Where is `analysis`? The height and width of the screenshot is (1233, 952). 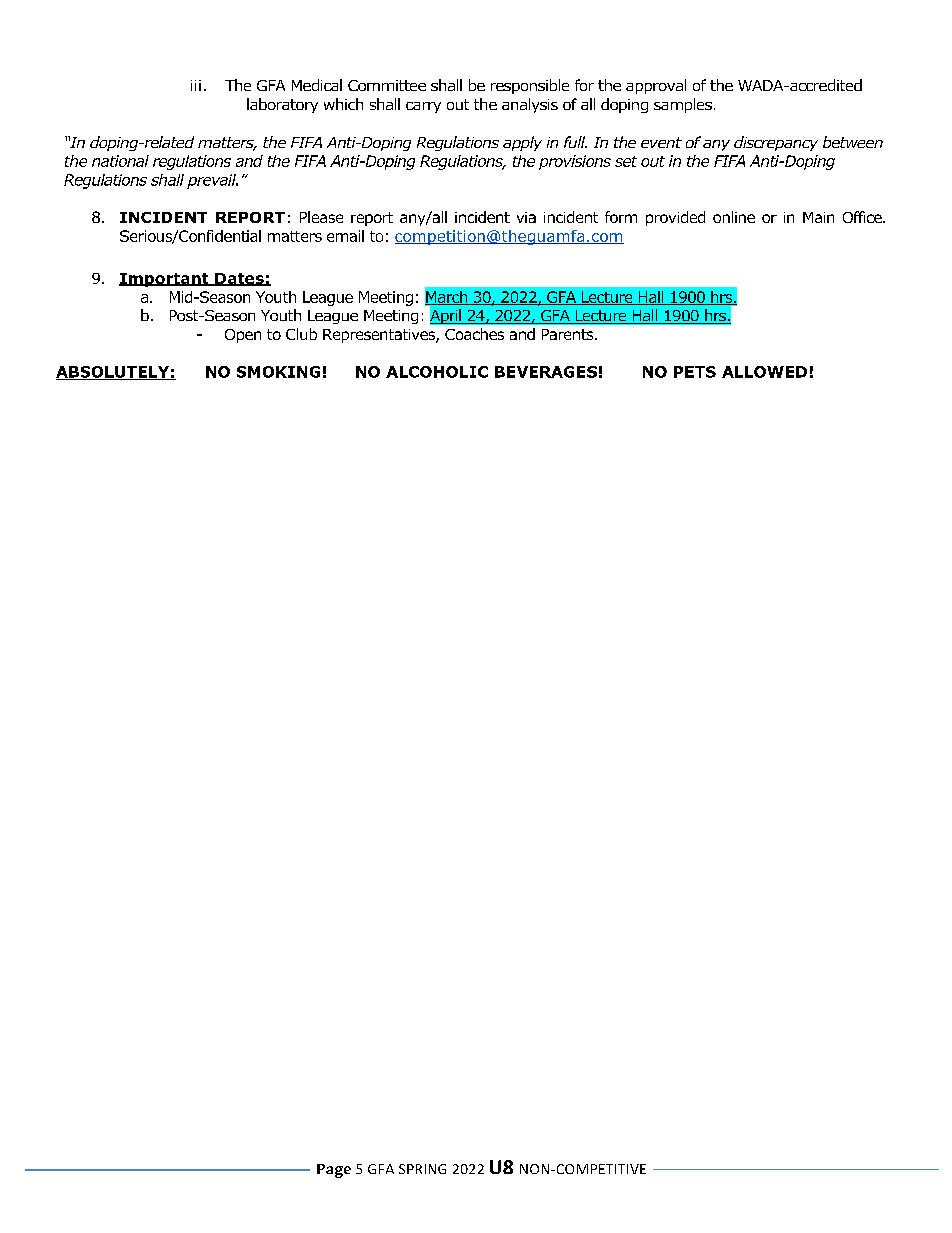
analysis is located at coordinates (530, 105).
